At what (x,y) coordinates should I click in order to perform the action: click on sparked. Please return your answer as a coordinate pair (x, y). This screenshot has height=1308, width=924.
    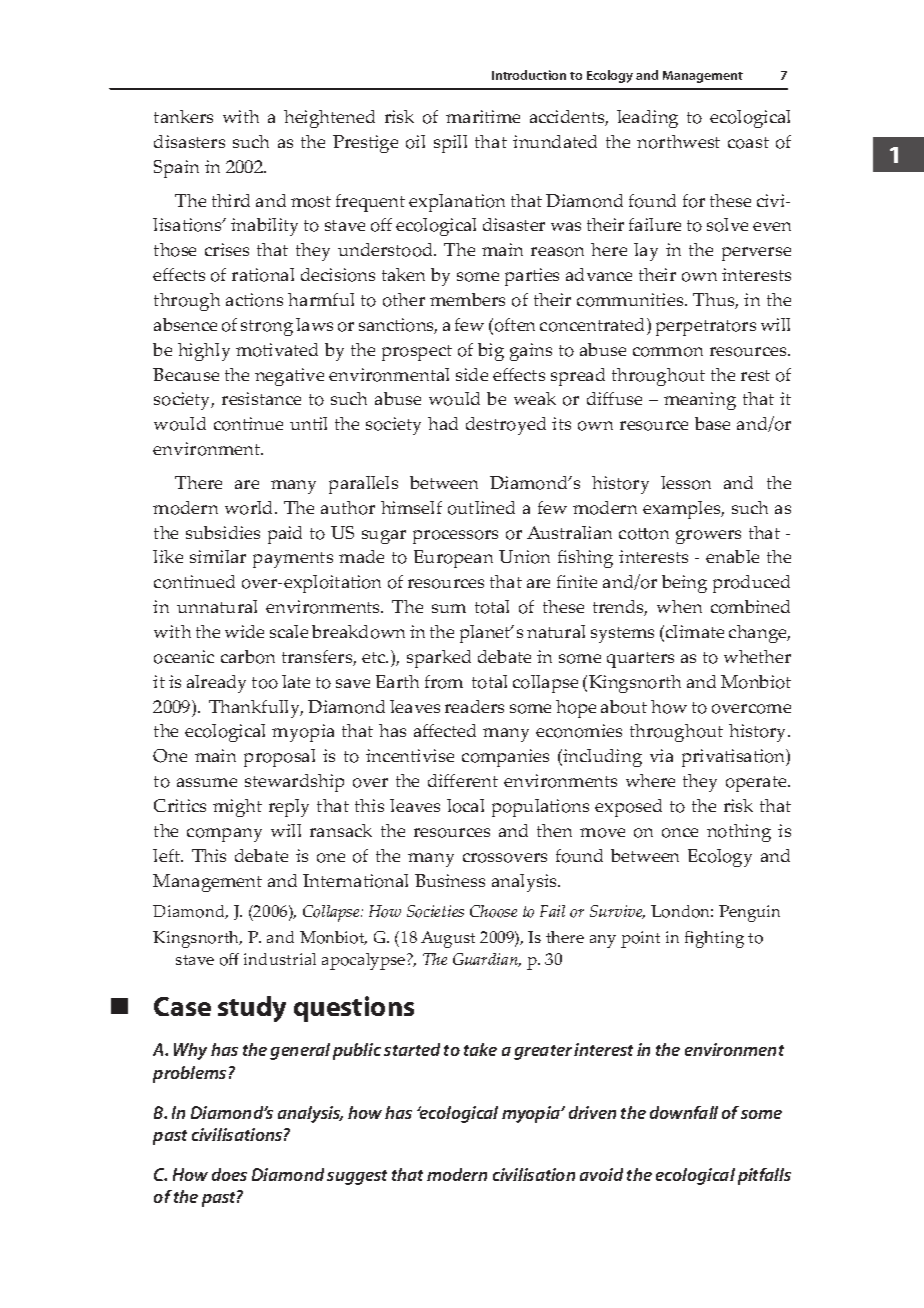
    Looking at the image, I should click on (439, 659).
